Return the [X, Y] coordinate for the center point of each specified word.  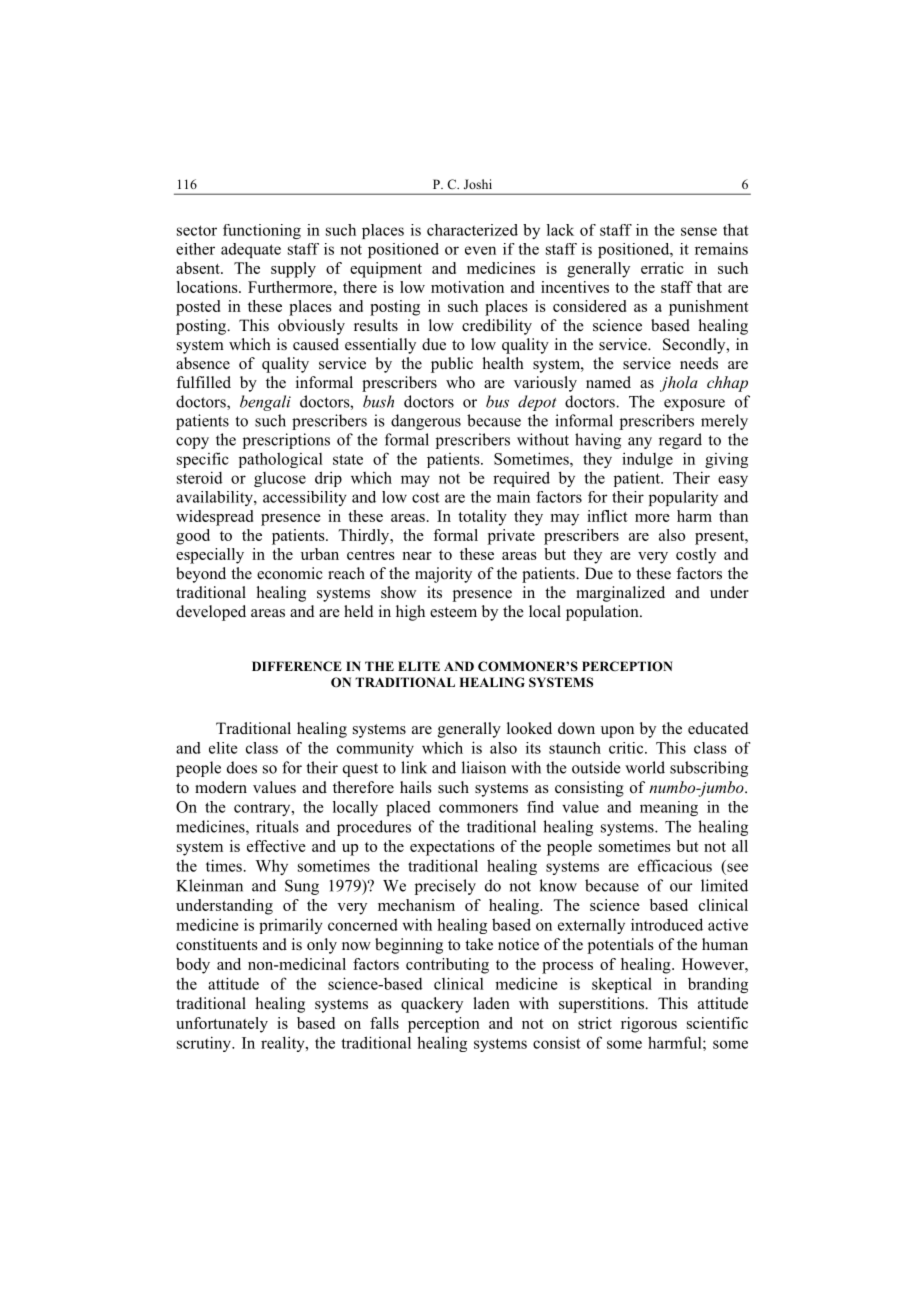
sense [699, 231]
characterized [472, 230]
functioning [262, 231]
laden [491, 1003]
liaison [484, 767]
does [242, 767]
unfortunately [222, 1025]
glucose [280, 479]
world [645, 767]
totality [482, 518]
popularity [683, 498]
